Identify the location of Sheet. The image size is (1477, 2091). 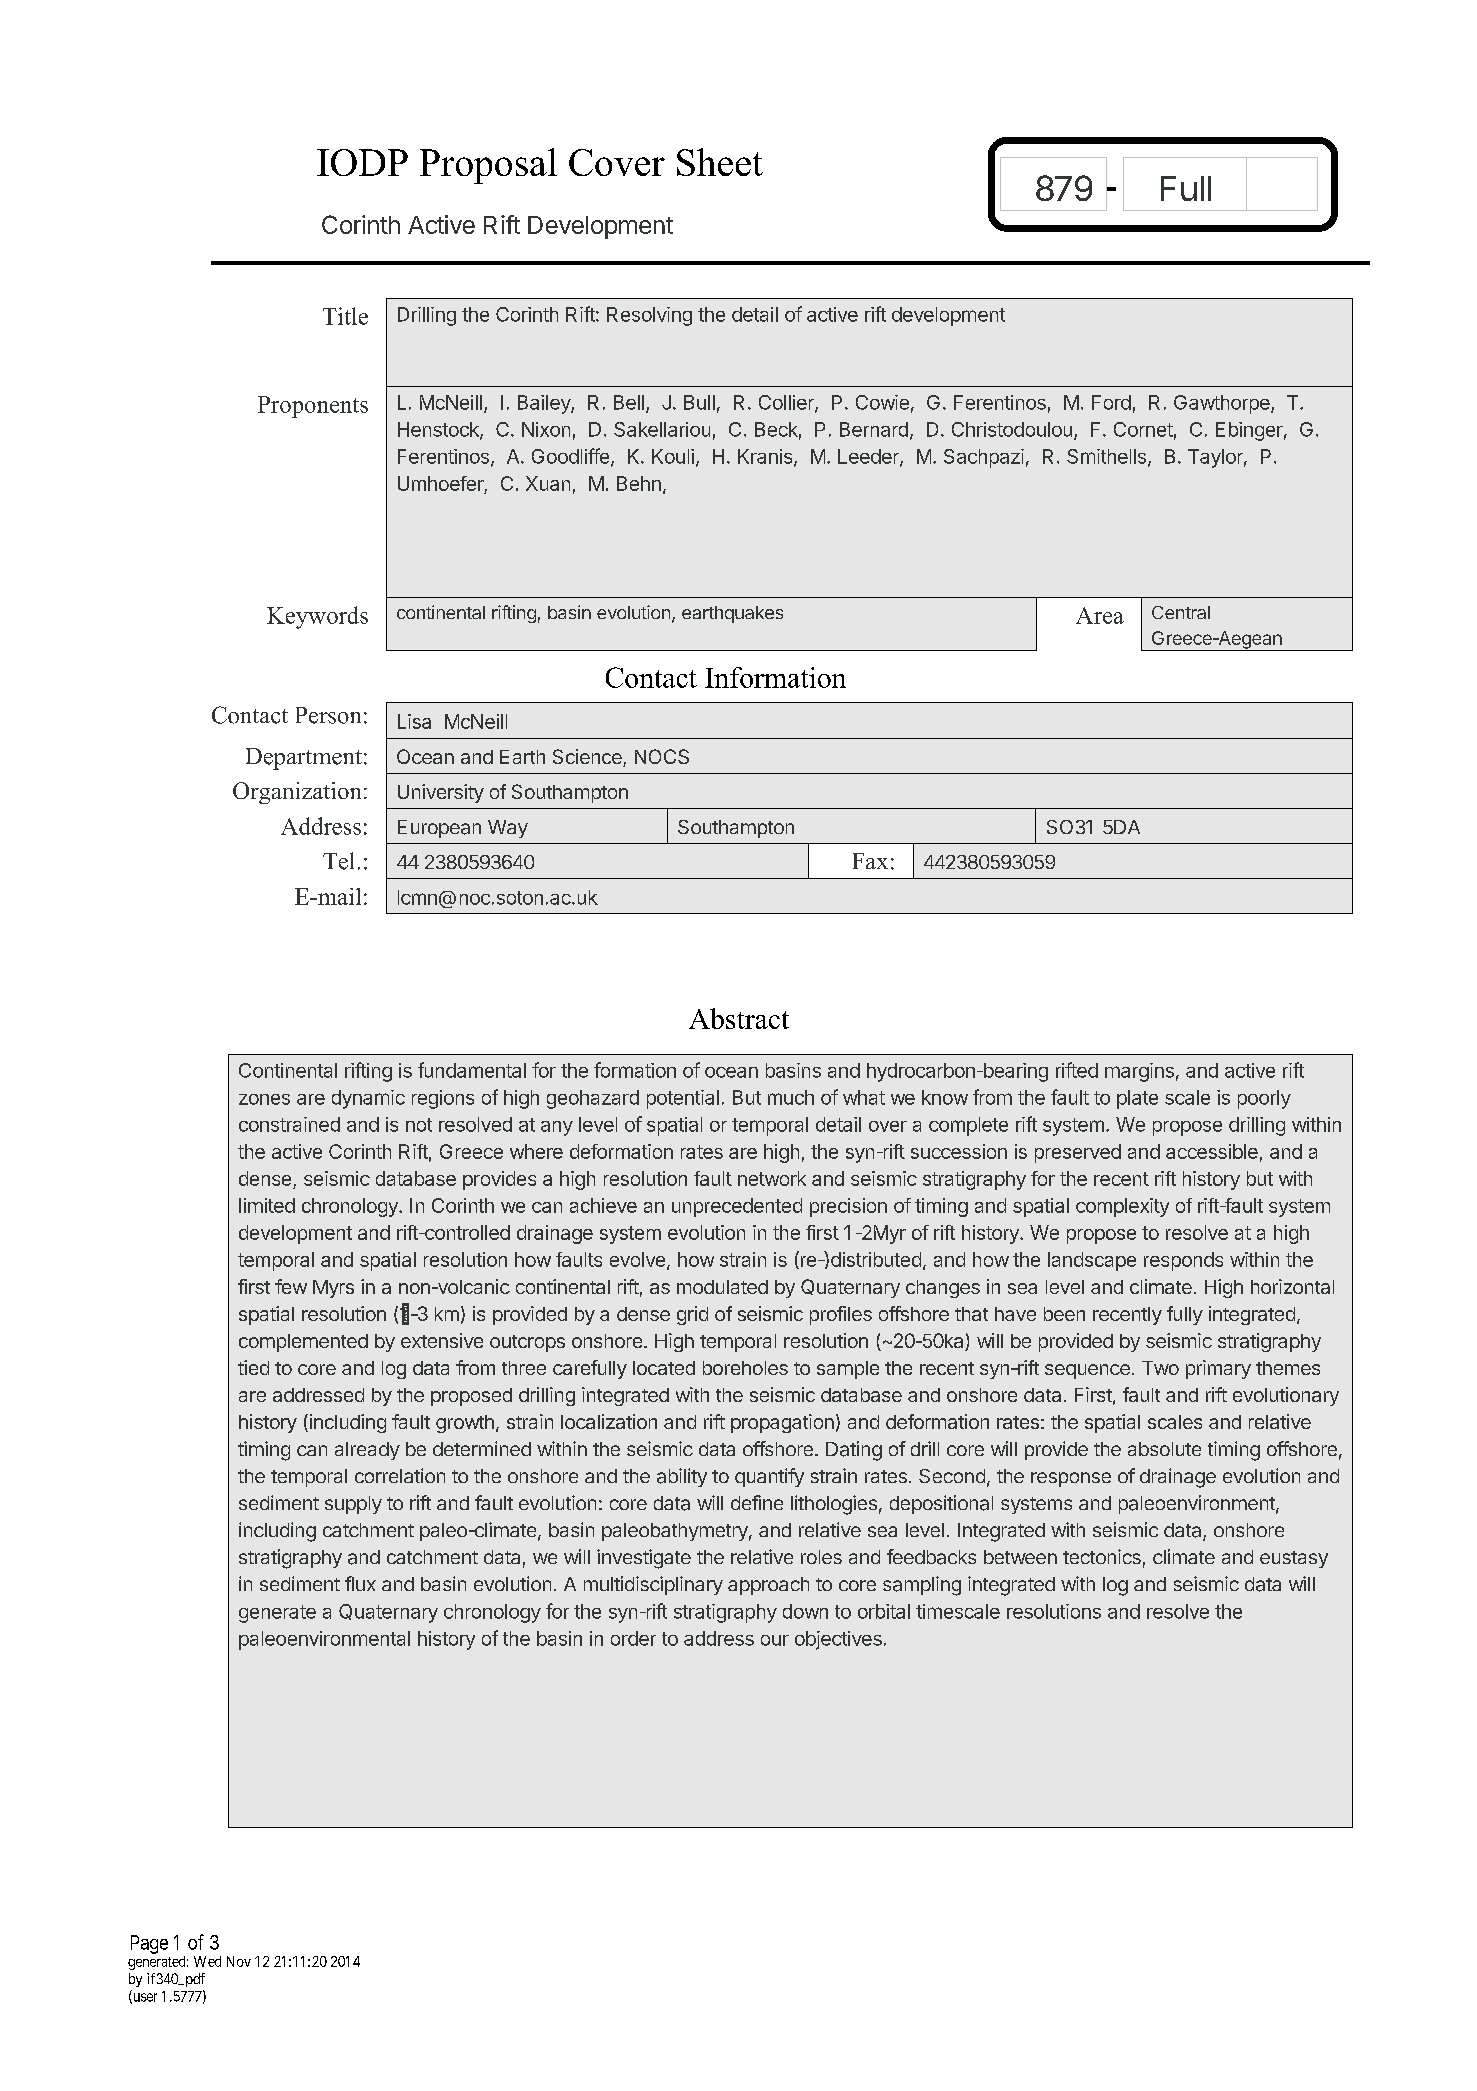
(720, 162).
